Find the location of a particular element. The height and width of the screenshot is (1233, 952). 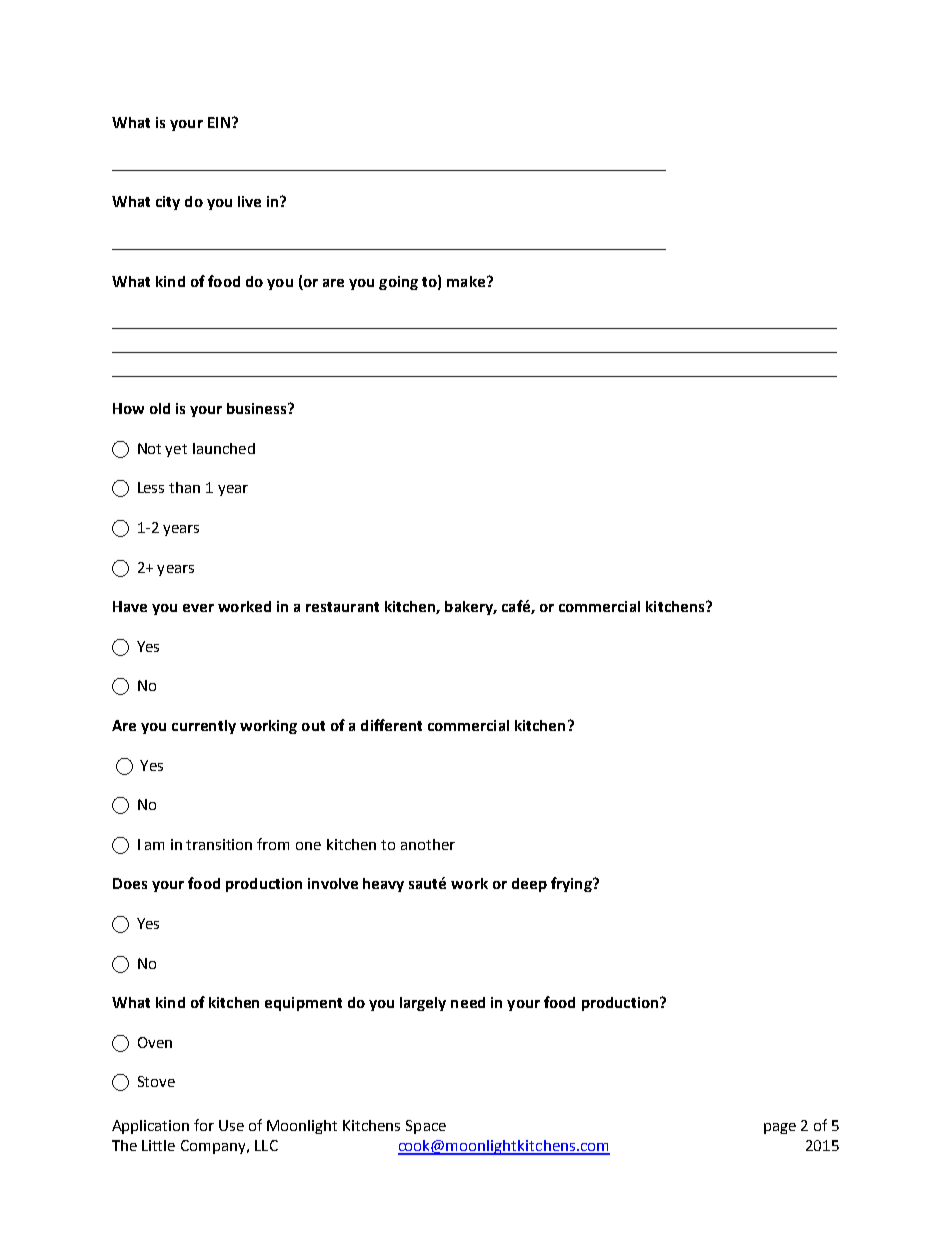

for is located at coordinates (204, 1125).
